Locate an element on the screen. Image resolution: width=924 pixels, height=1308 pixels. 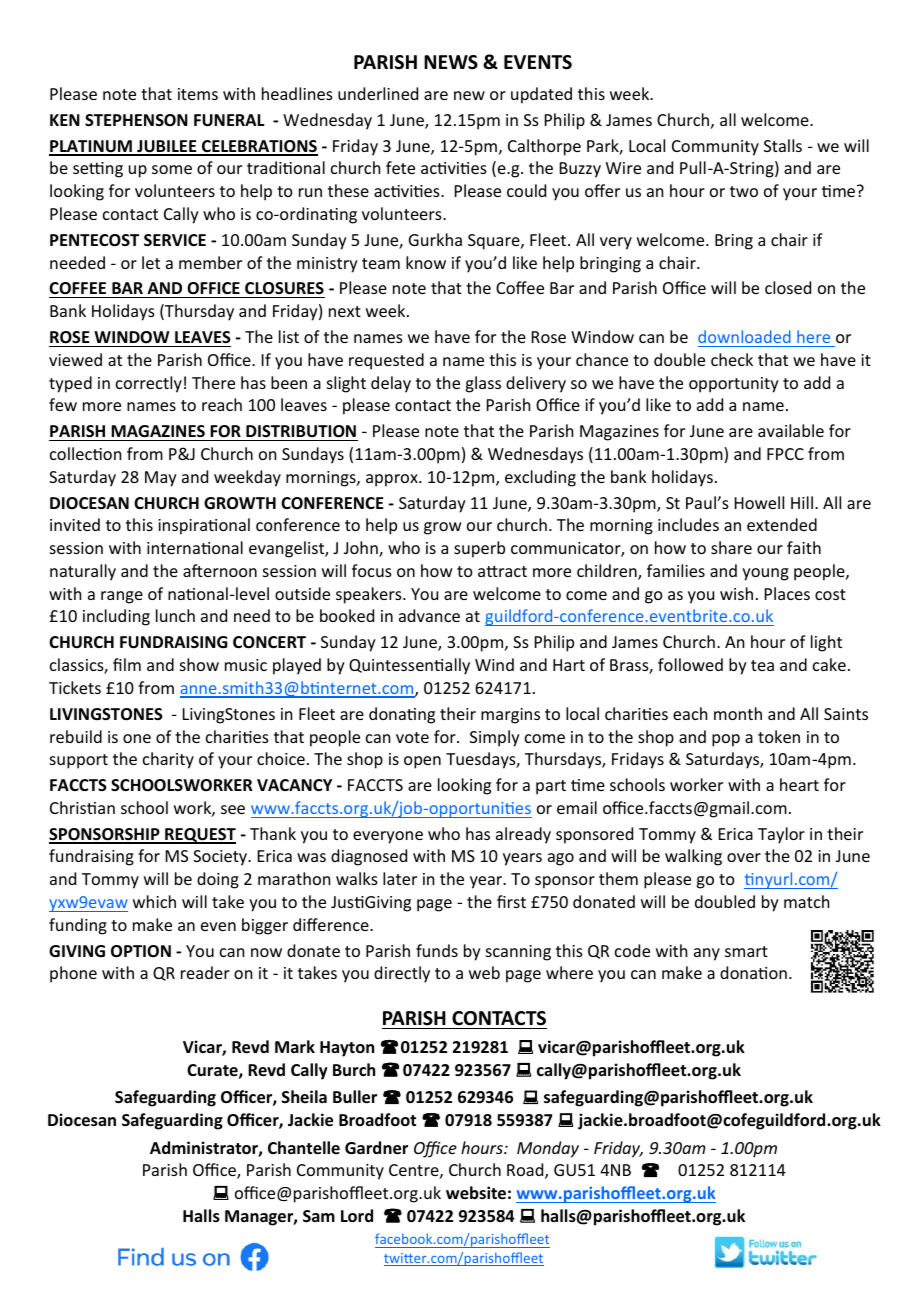
available is located at coordinates (791, 430).
